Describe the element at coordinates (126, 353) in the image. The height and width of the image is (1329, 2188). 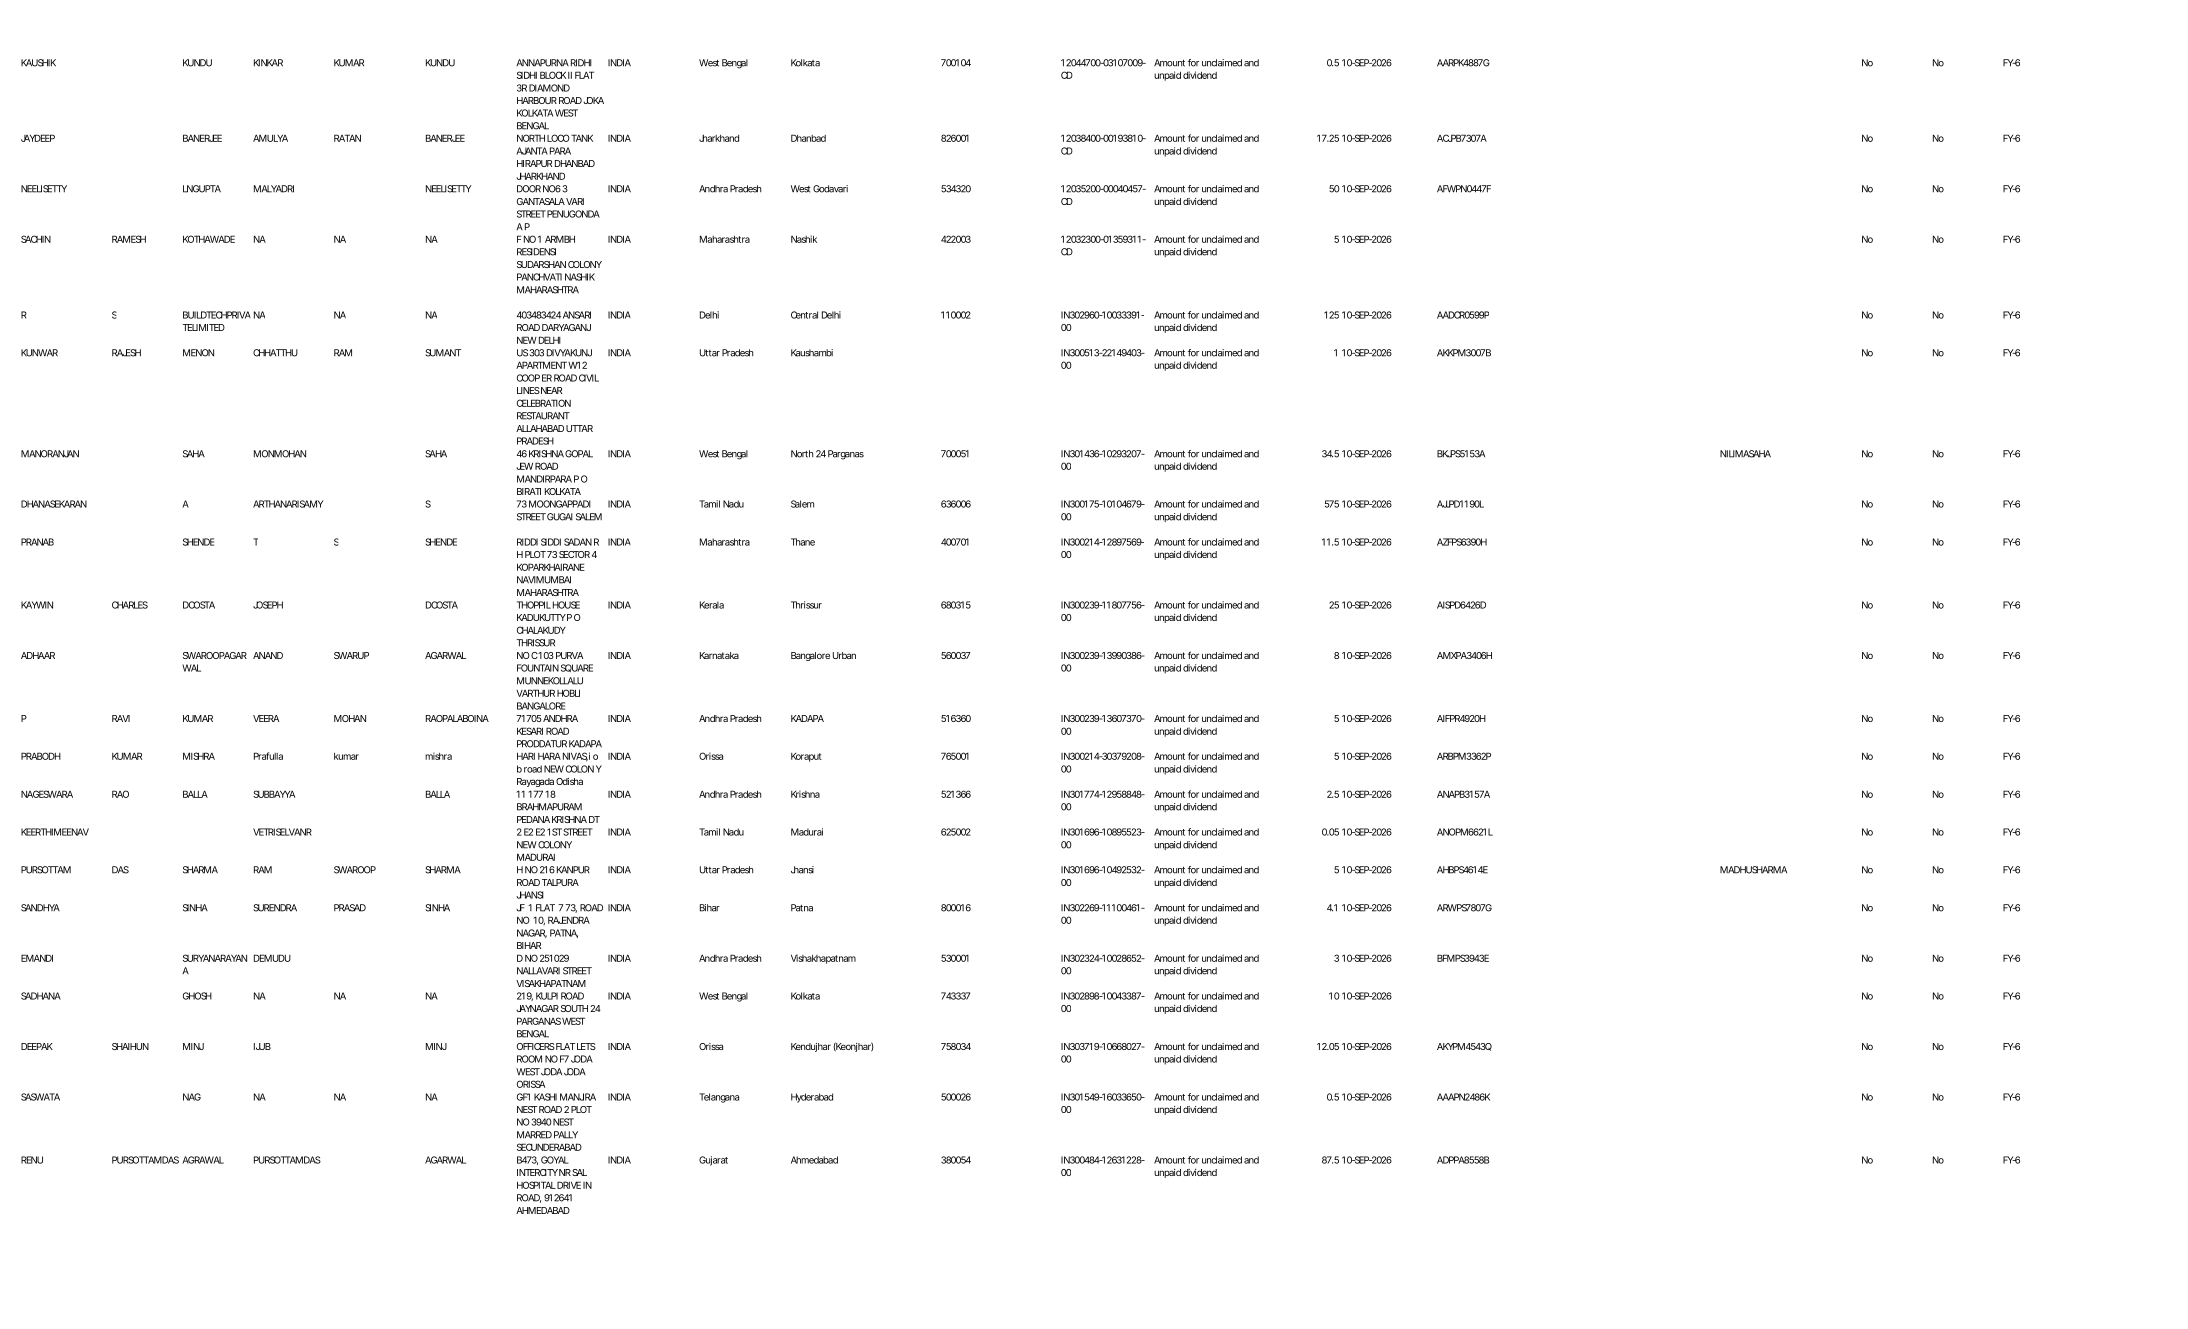
I see `RAJESH` at that location.
